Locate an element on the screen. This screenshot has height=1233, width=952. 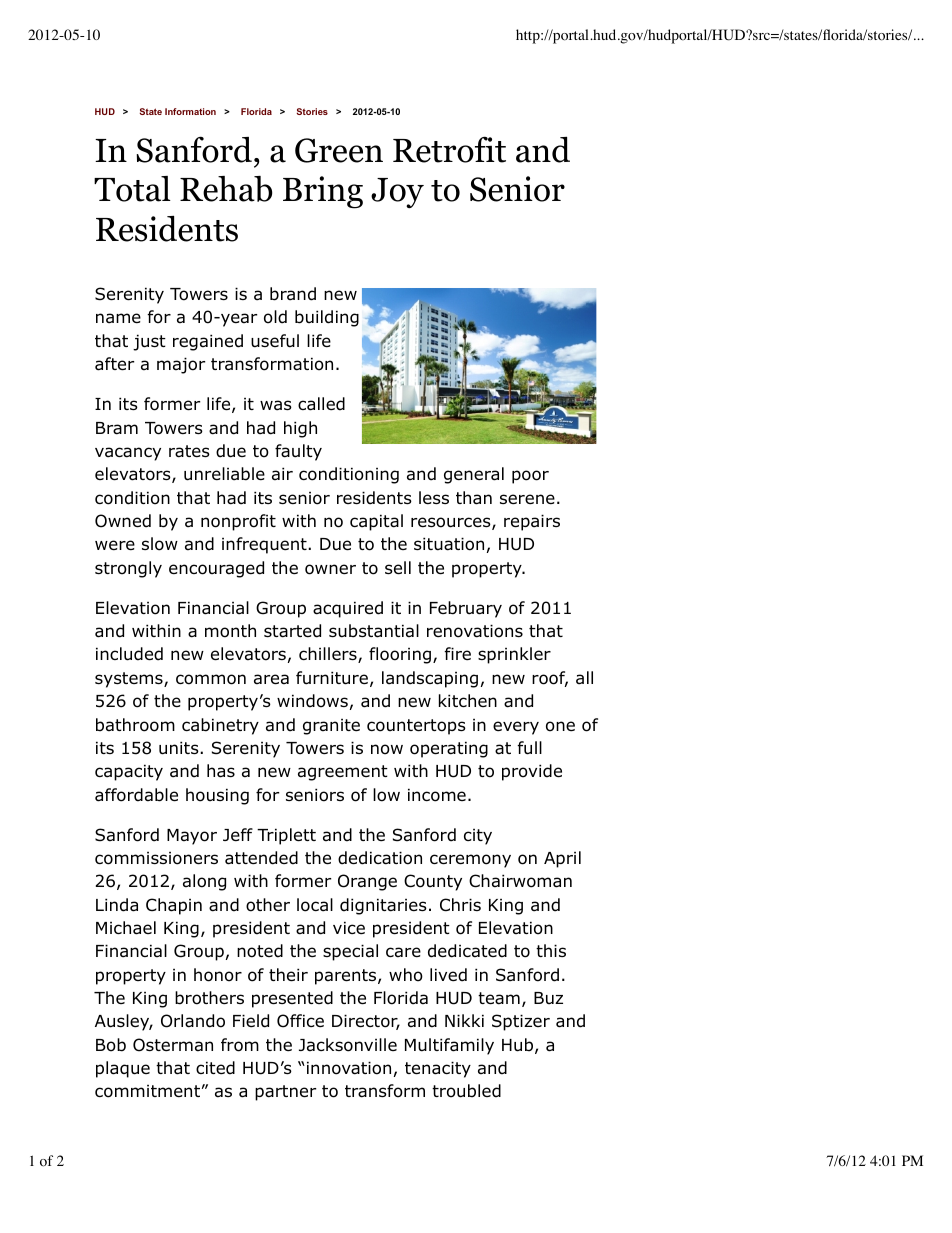
poor is located at coordinates (530, 477).
